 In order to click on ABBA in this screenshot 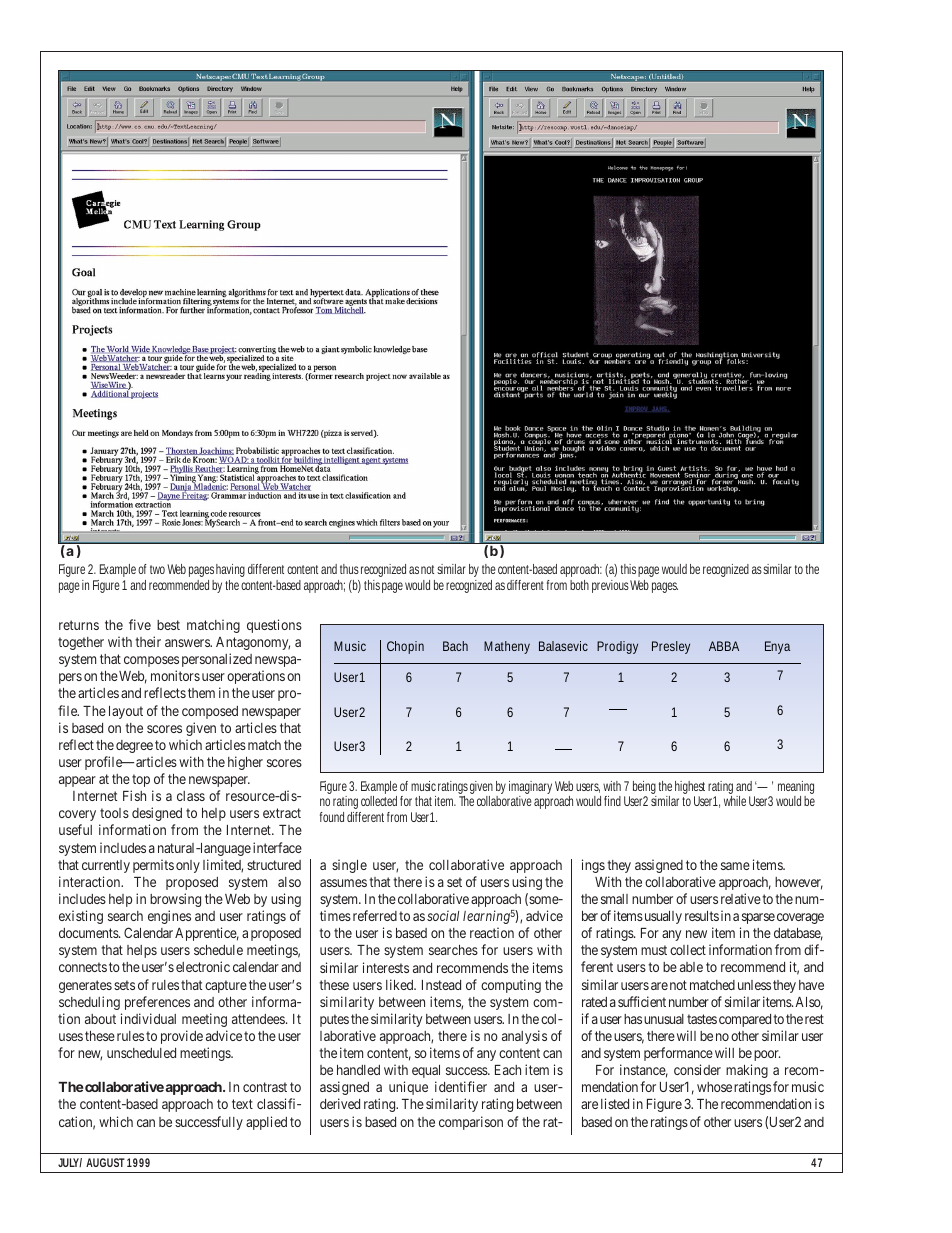, I will do `click(724, 646)`.
